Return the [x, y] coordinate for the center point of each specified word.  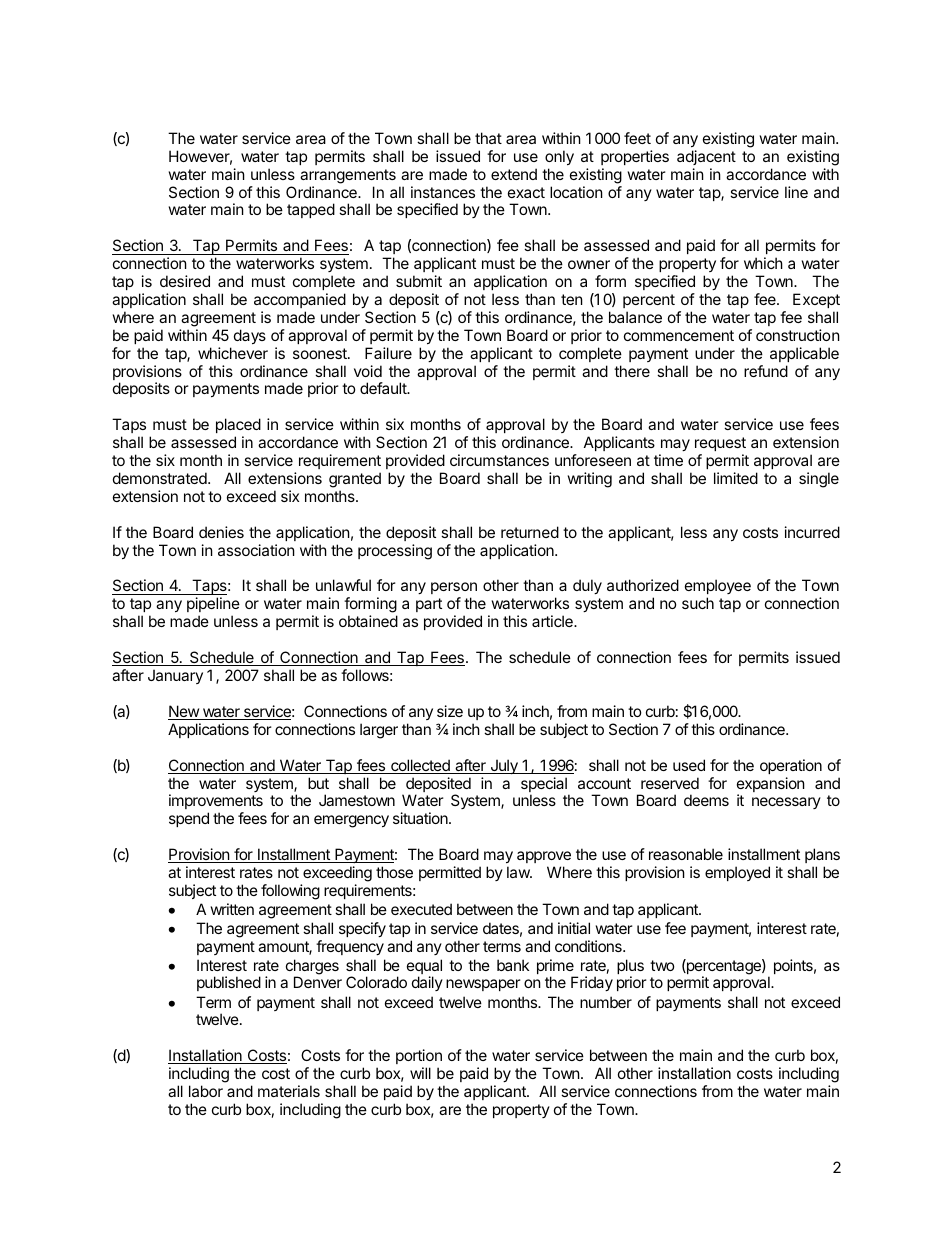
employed [737, 873]
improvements [216, 801]
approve [544, 857]
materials [289, 1091]
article [553, 621]
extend [514, 174]
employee [718, 588]
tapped [311, 210]
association [256, 550]
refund [766, 371]
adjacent [706, 157]
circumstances [499, 460]
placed [238, 427]
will [420, 1073]
